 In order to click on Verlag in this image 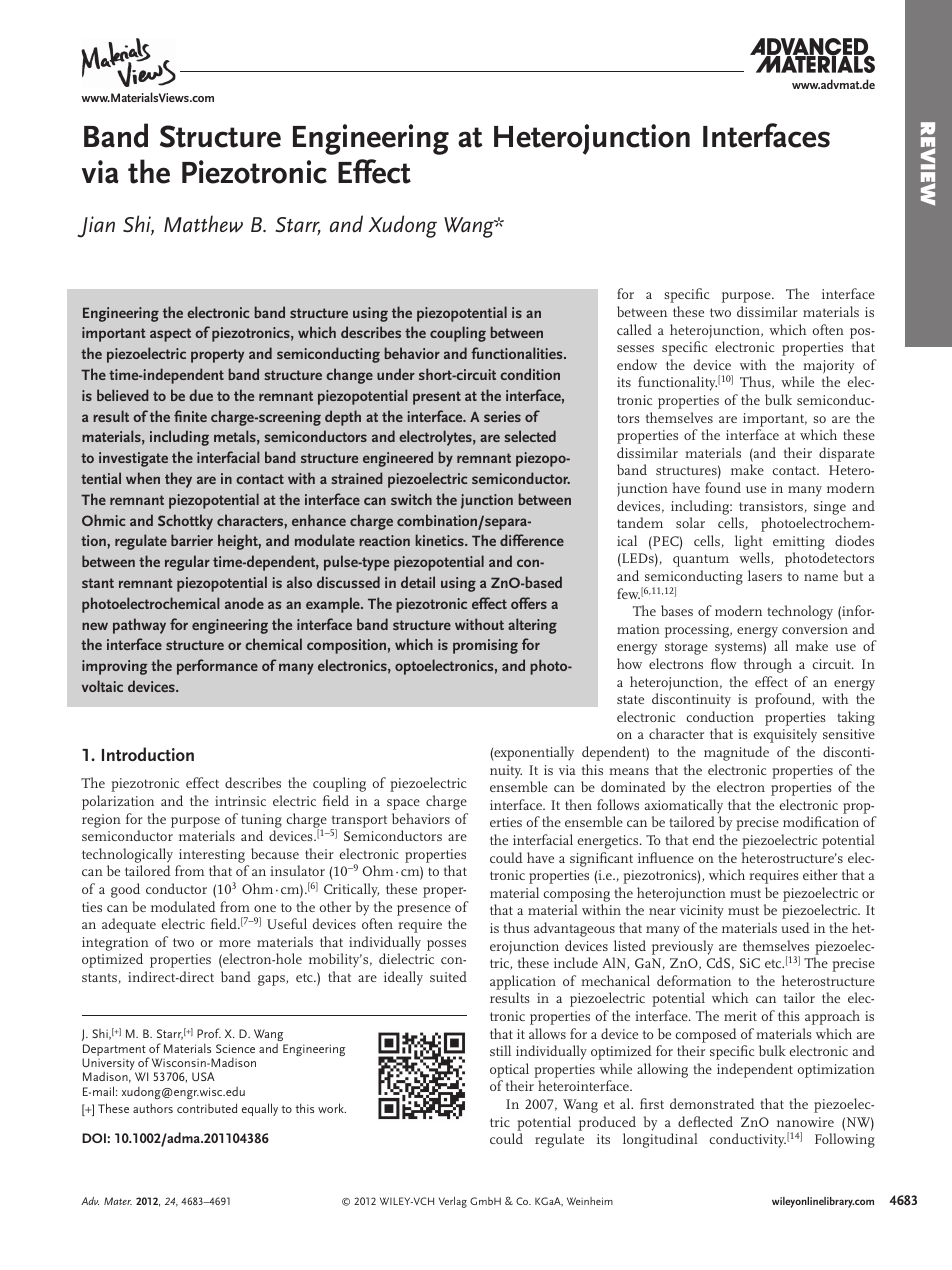, I will do `click(453, 1202)`.
